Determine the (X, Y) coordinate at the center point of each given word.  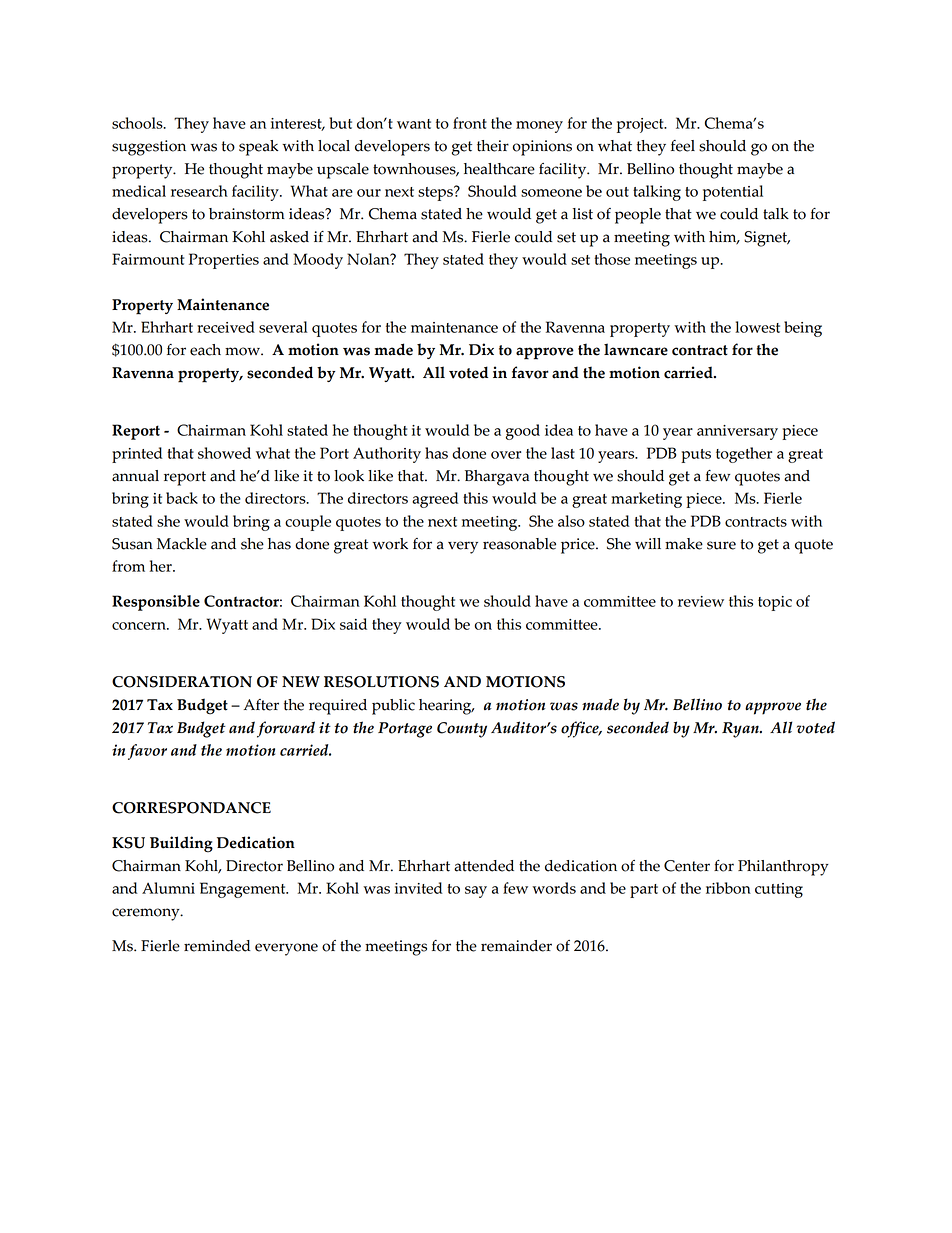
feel (683, 146)
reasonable (519, 544)
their (493, 146)
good (523, 432)
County (462, 730)
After (261, 705)
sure (721, 545)
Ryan (741, 730)
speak (259, 148)
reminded (217, 946)
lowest (757, 327)
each (205, 350)
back (182, 498)
